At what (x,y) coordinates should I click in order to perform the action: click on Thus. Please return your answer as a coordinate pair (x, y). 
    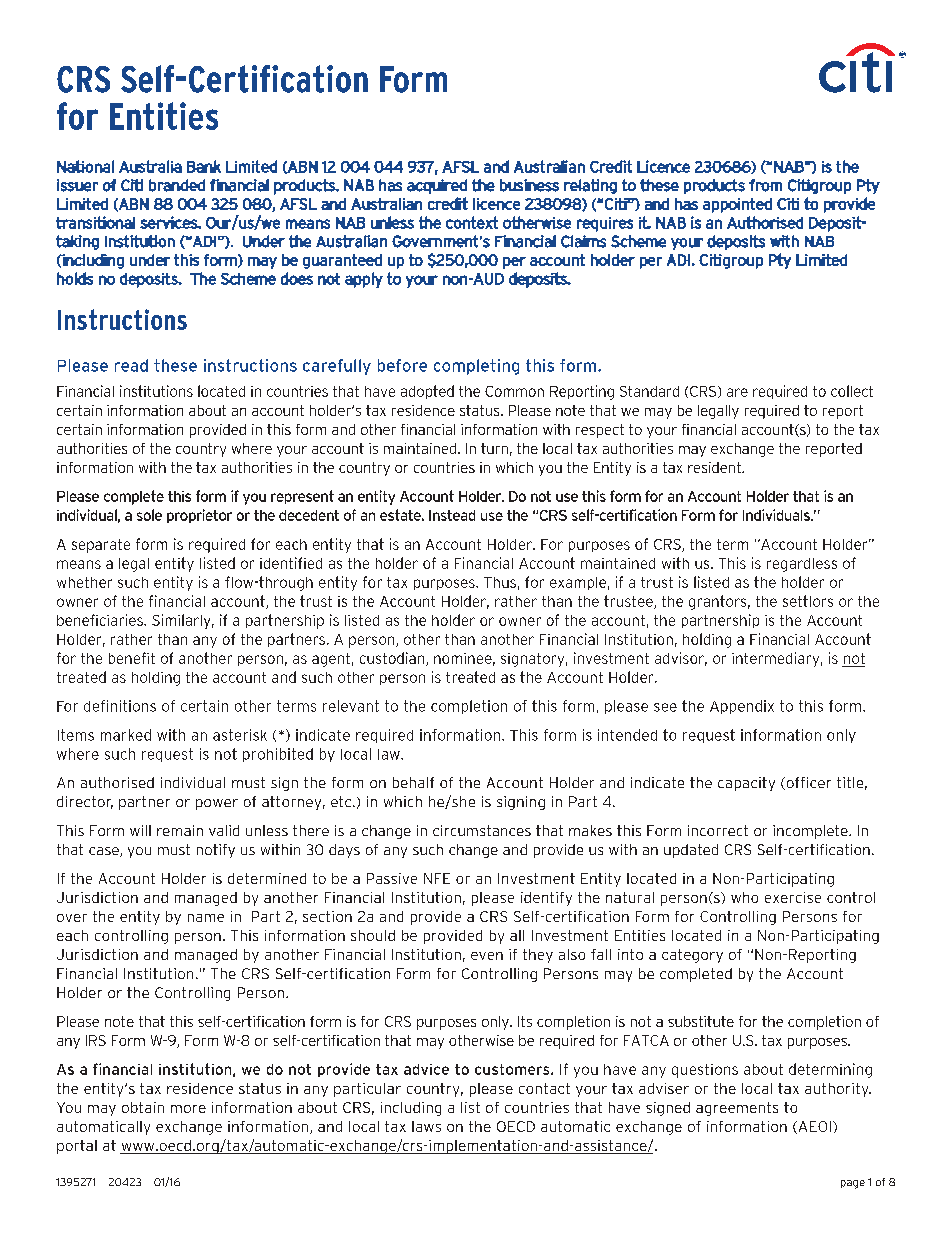
    Looking at the image, I should click on (500, 582).
